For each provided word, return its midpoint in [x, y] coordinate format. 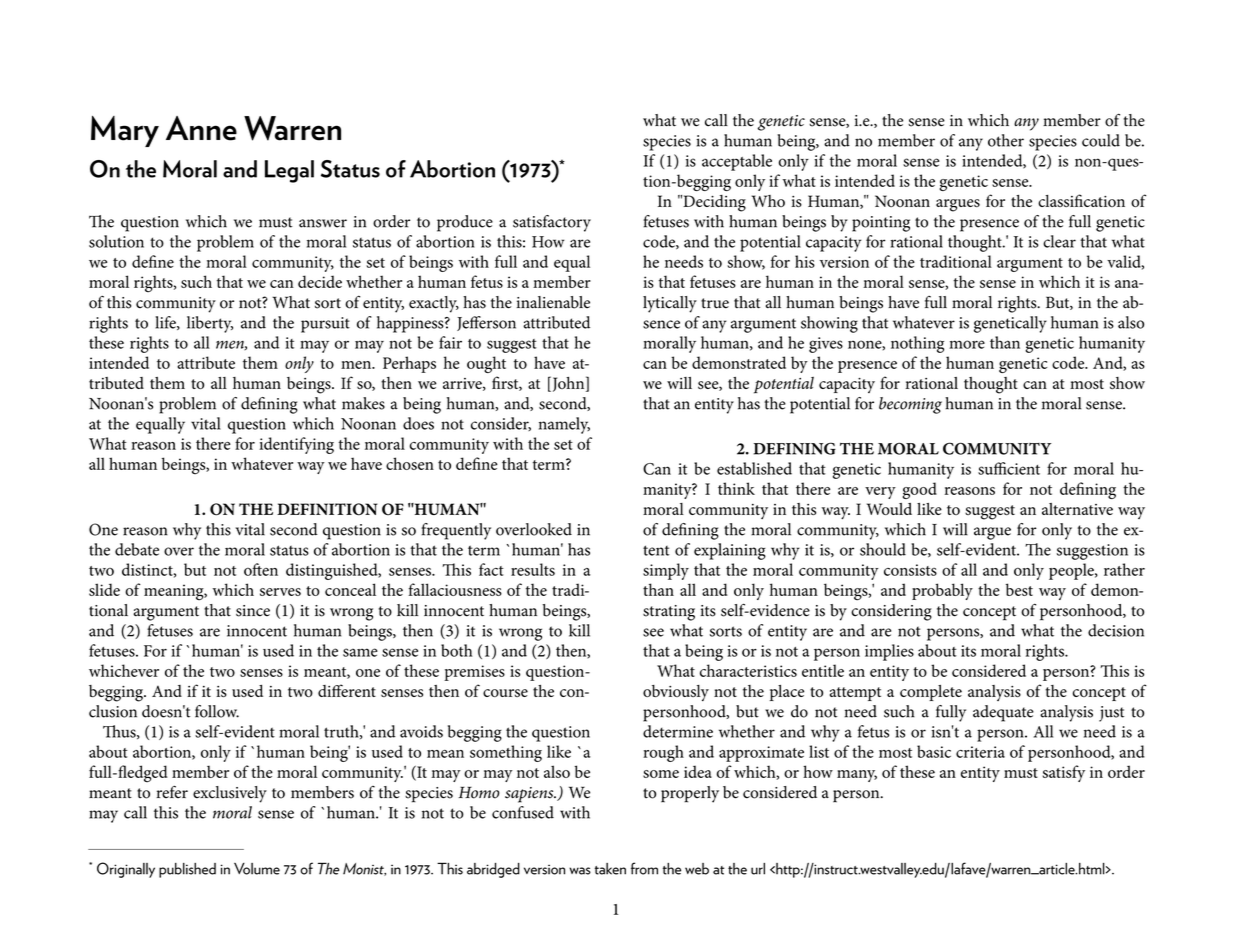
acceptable [737, 162]
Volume [257, 869]
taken [610, 869]
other [1006, 140]
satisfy [1064, 773]
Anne [201, 128]
